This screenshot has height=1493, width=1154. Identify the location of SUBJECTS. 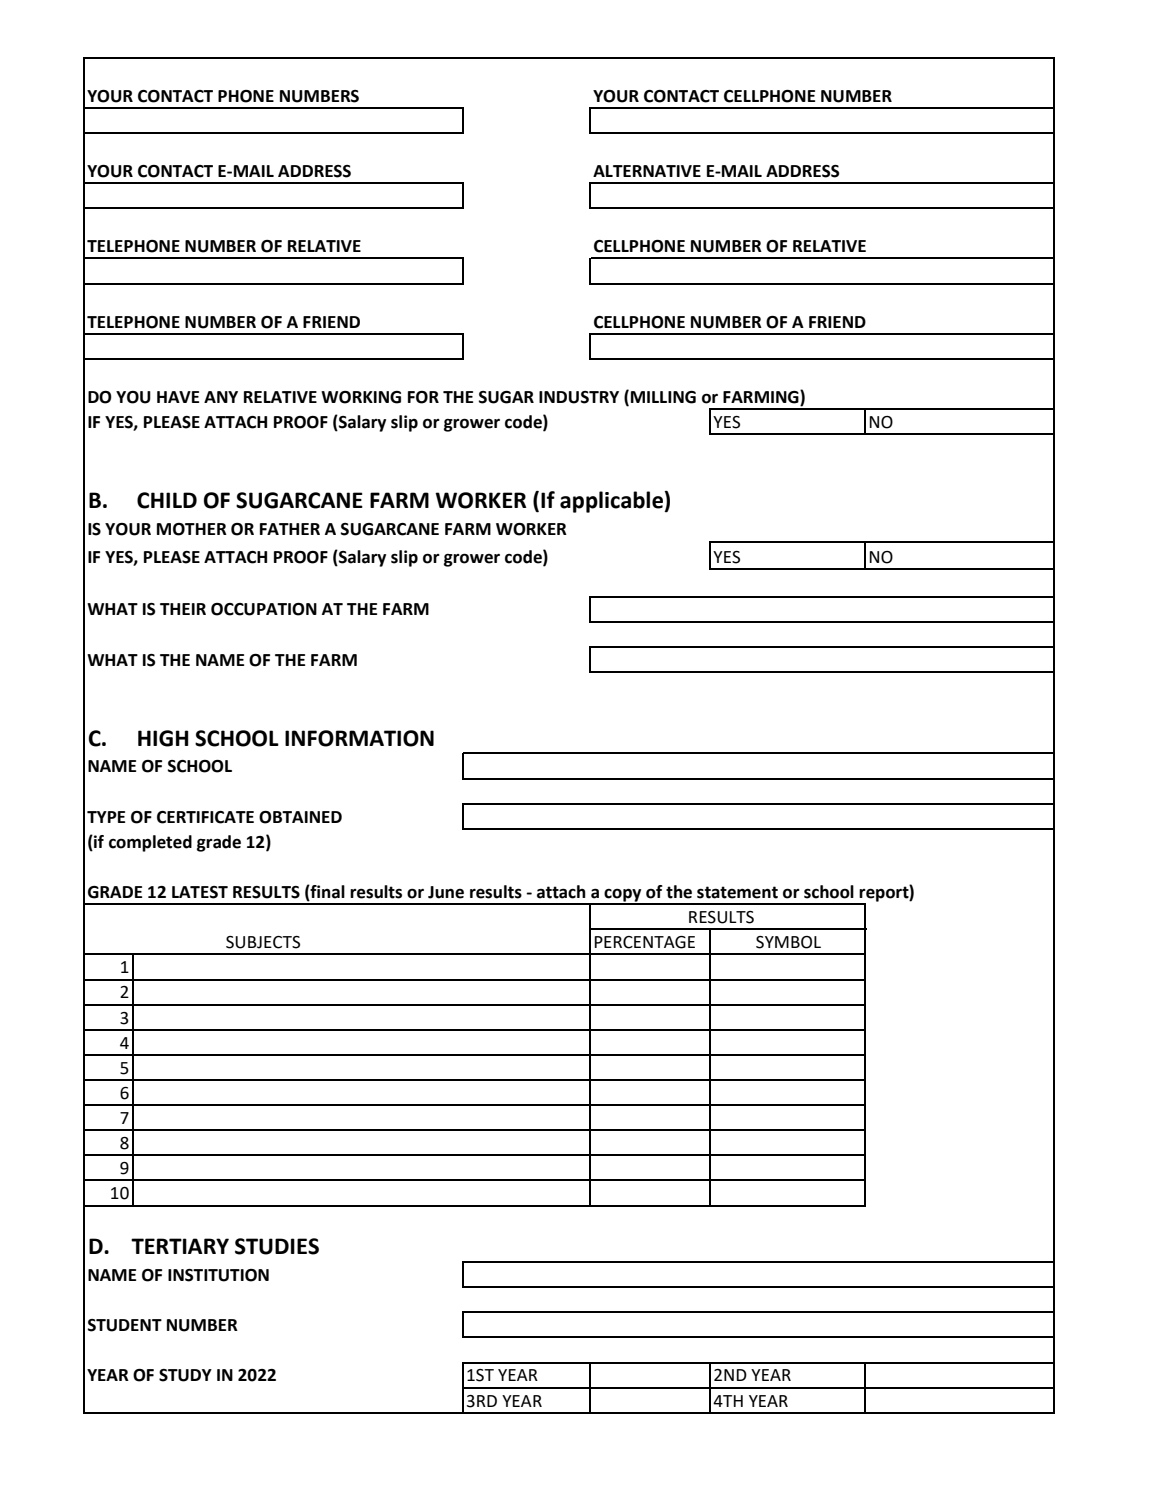
(263, 942).
